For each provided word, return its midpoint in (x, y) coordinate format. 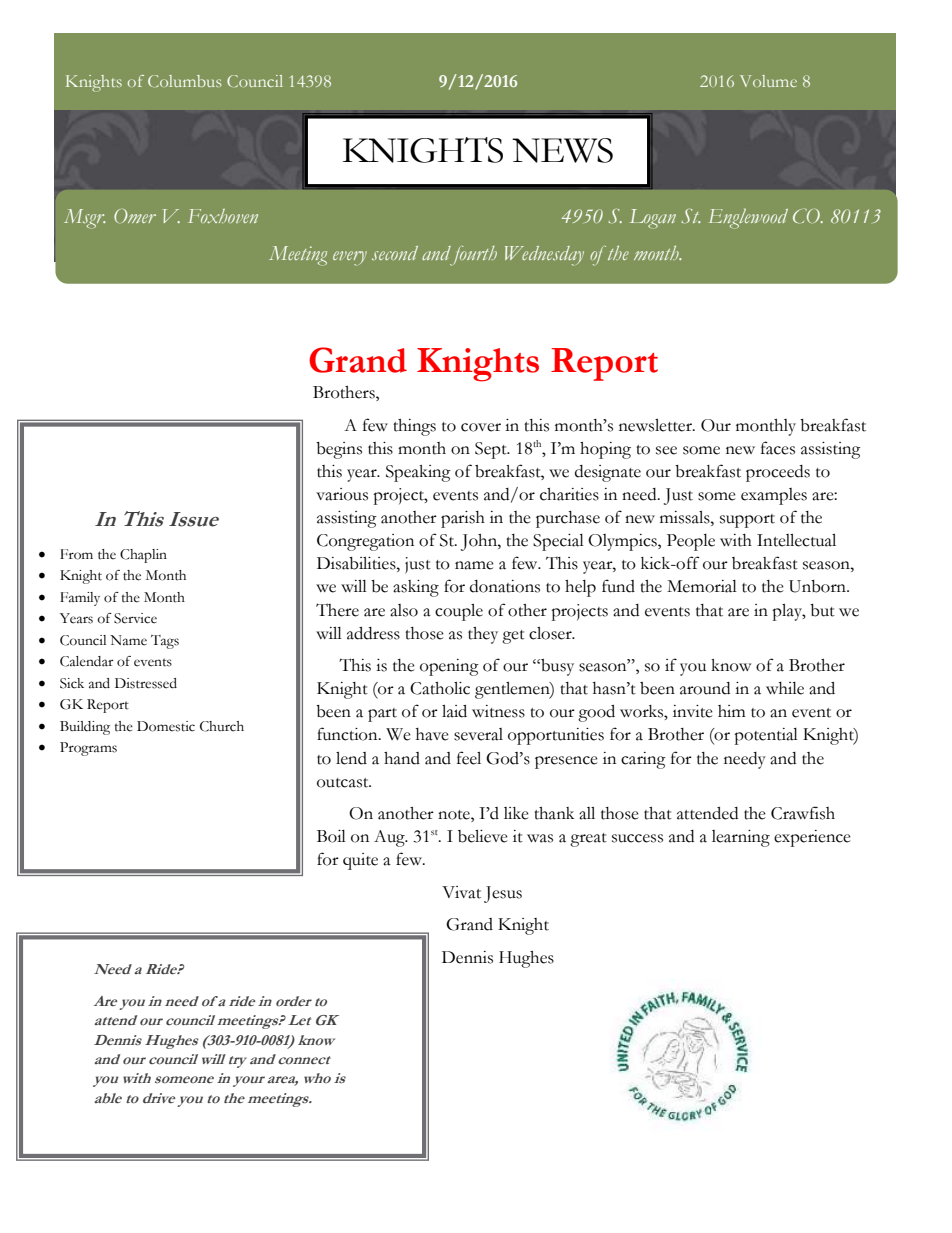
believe (483, 836)
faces (778, 448)
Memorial (702, 586)
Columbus (184, 81)
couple (459, 612)
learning (741, 838)
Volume (768, 81)
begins (339, 450)
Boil (331, 836)
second (395, 253)
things (414, 427)
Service (135, 618)
